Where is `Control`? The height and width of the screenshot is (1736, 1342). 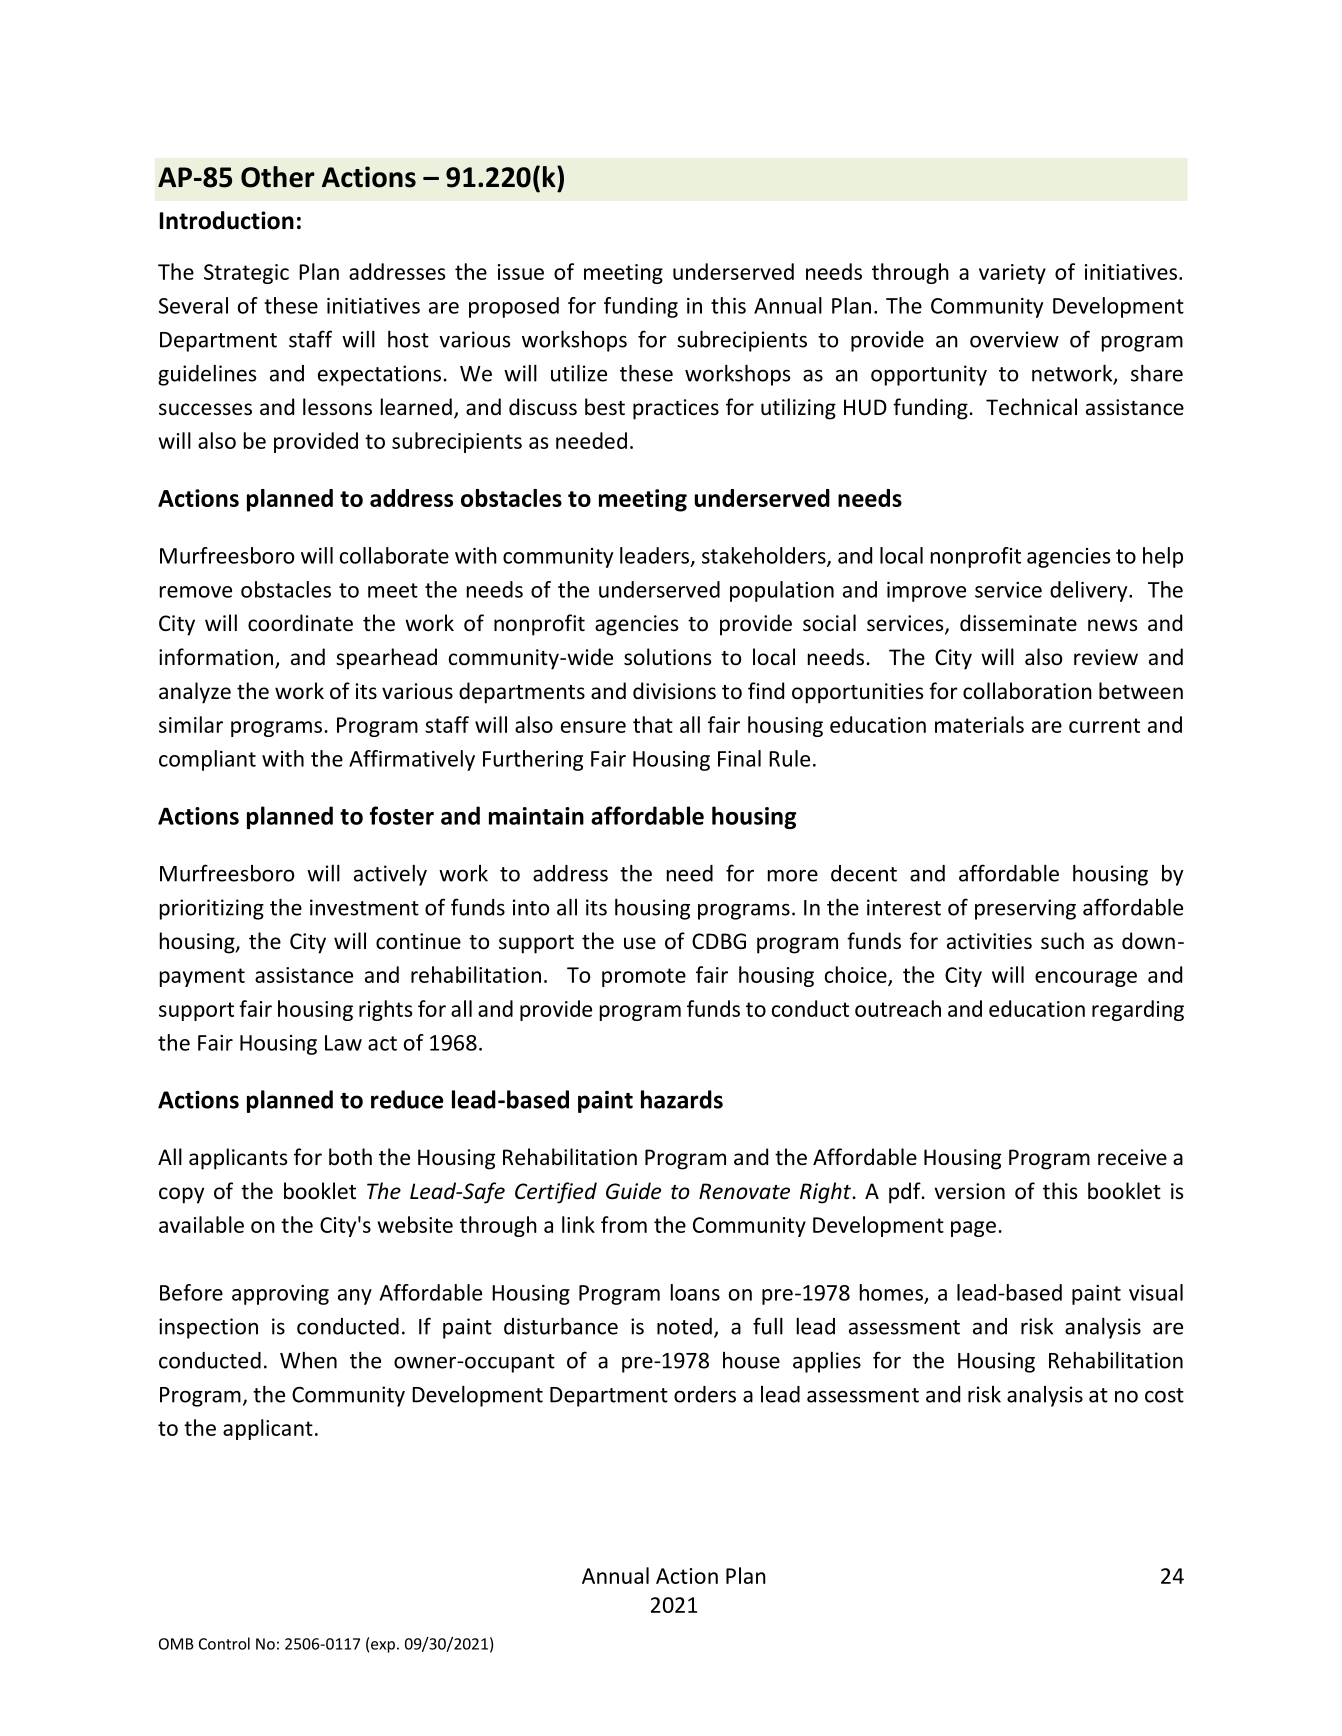
Control is located at coordinates (224, 1643).
